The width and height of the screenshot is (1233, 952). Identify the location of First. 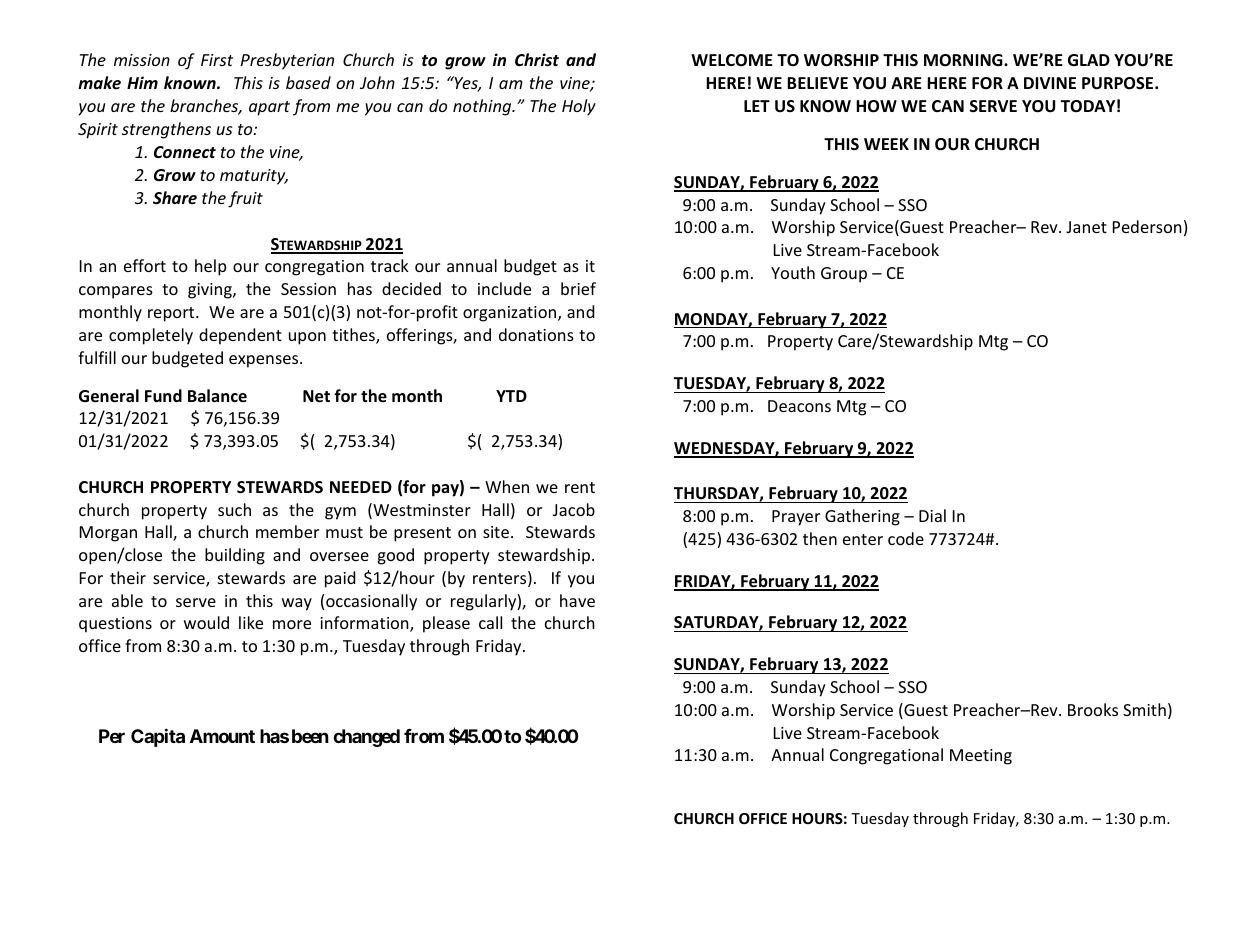
(217, 60).
